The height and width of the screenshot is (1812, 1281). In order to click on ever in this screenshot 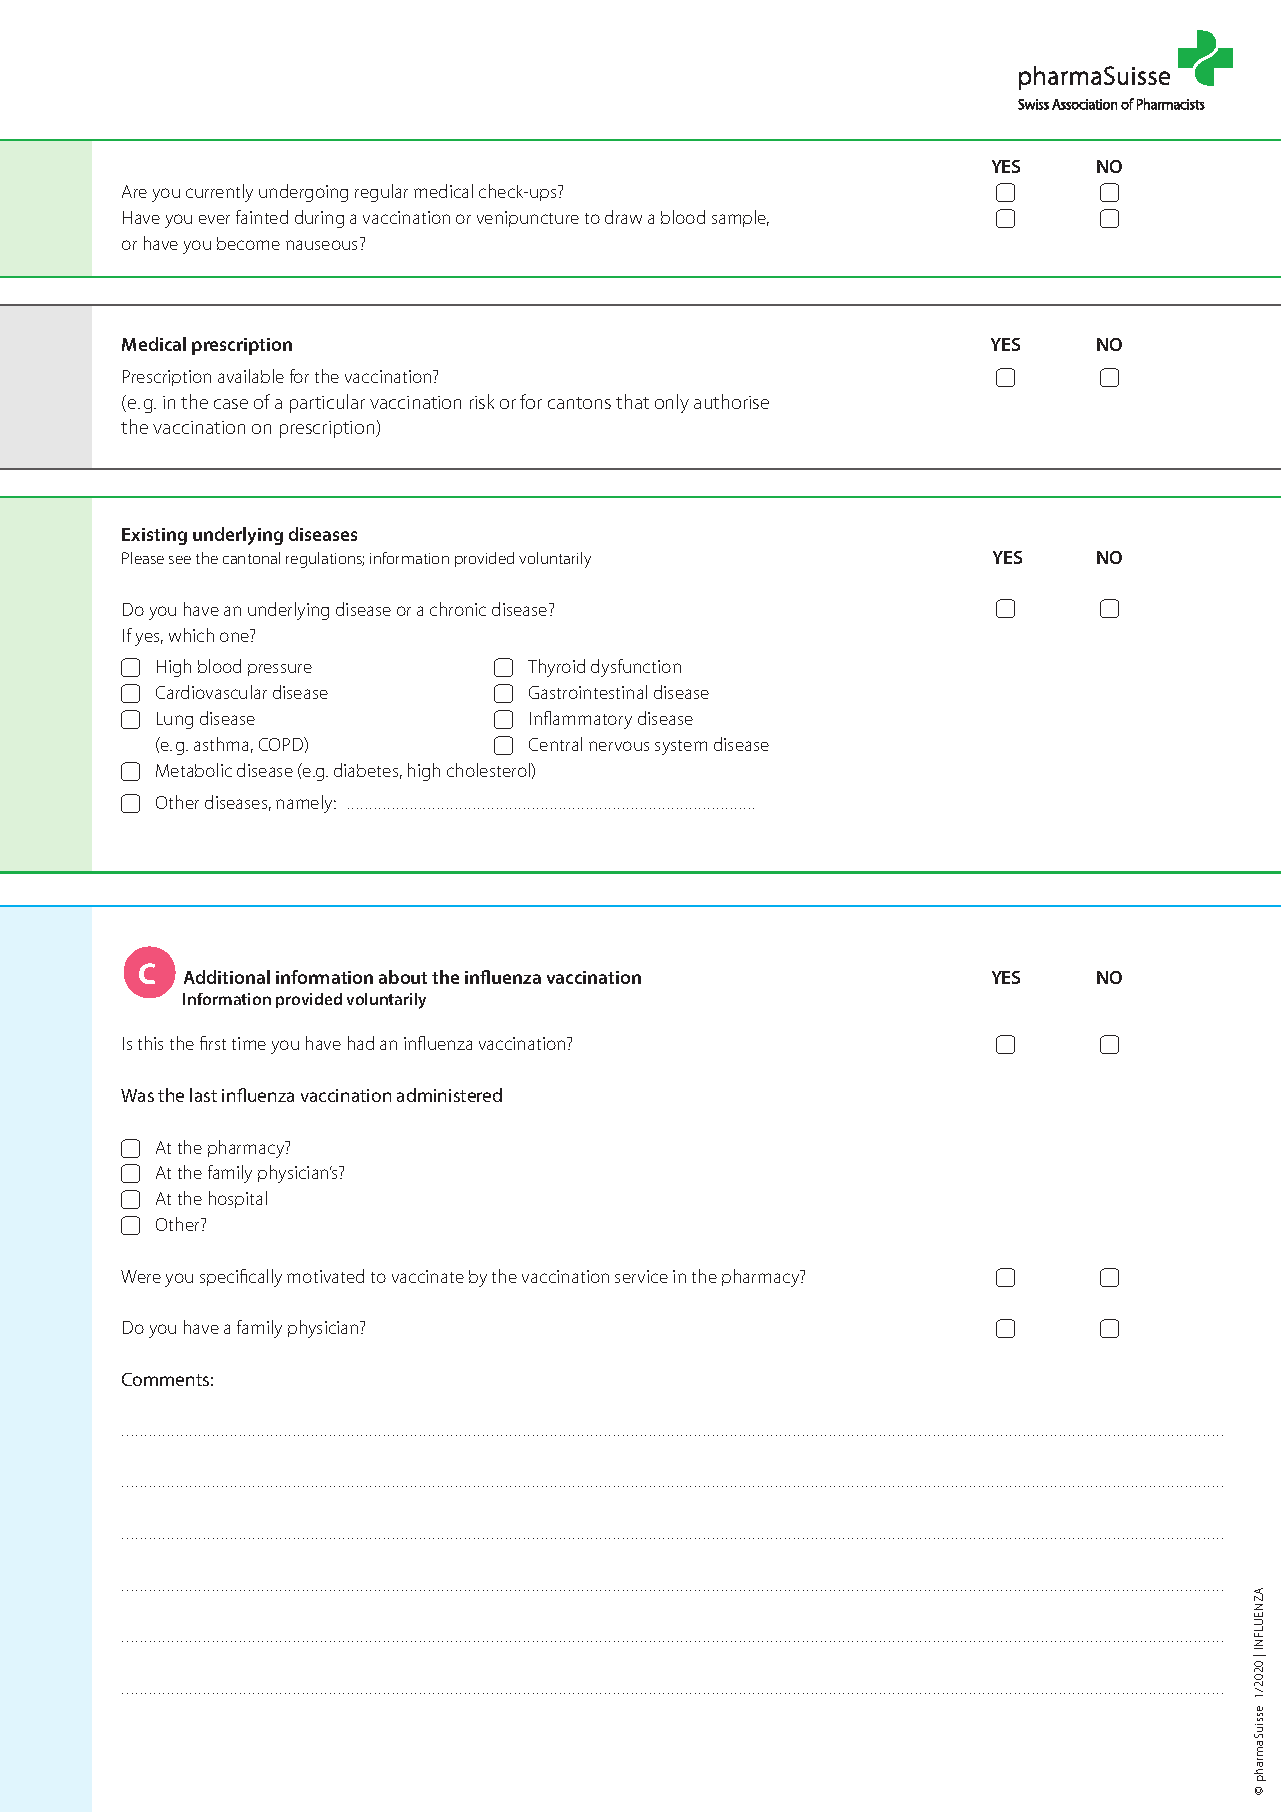, I will do `click(214, 219)`.
